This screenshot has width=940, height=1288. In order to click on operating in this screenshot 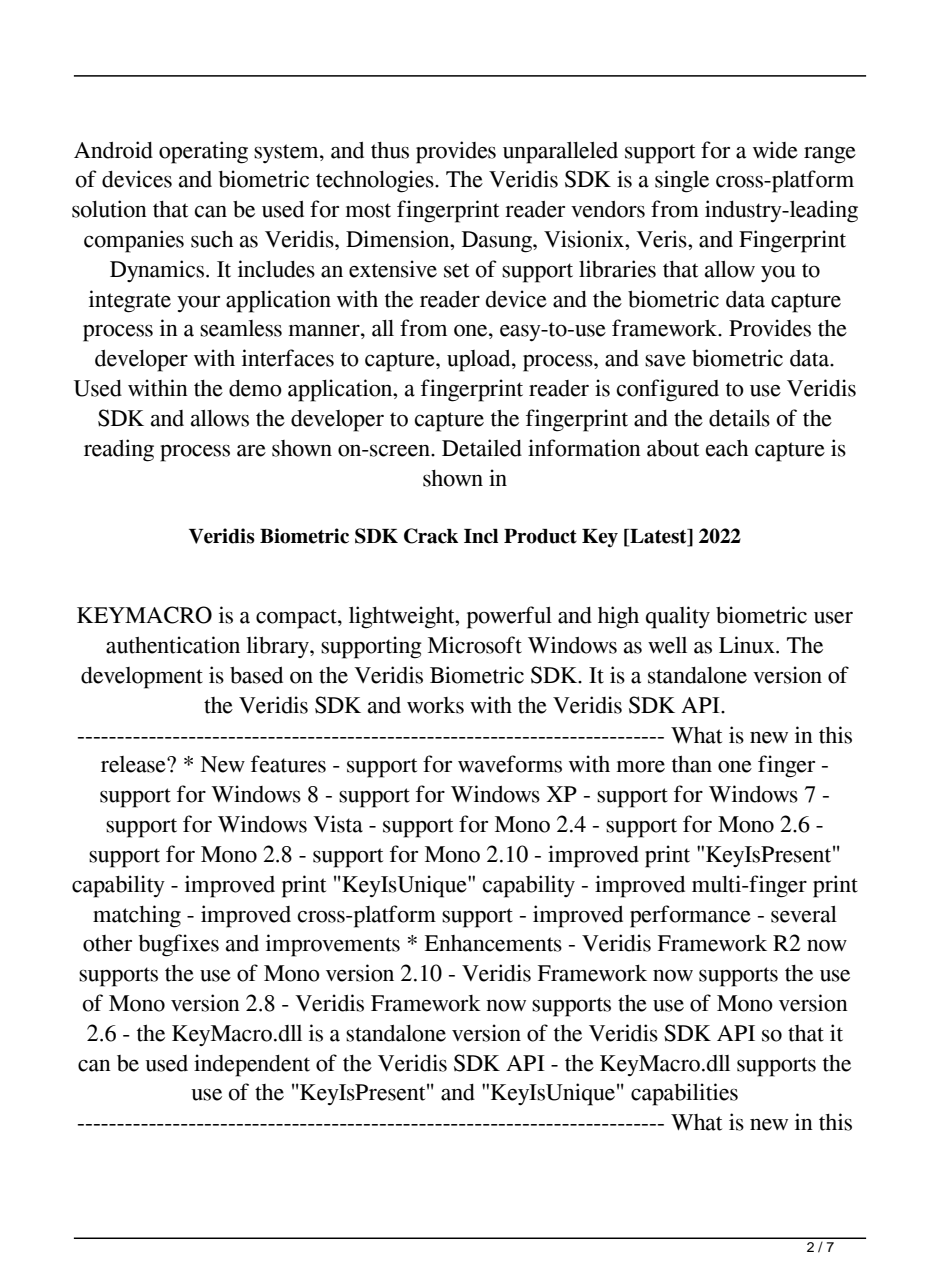, I will do `click(203, 152)`.
